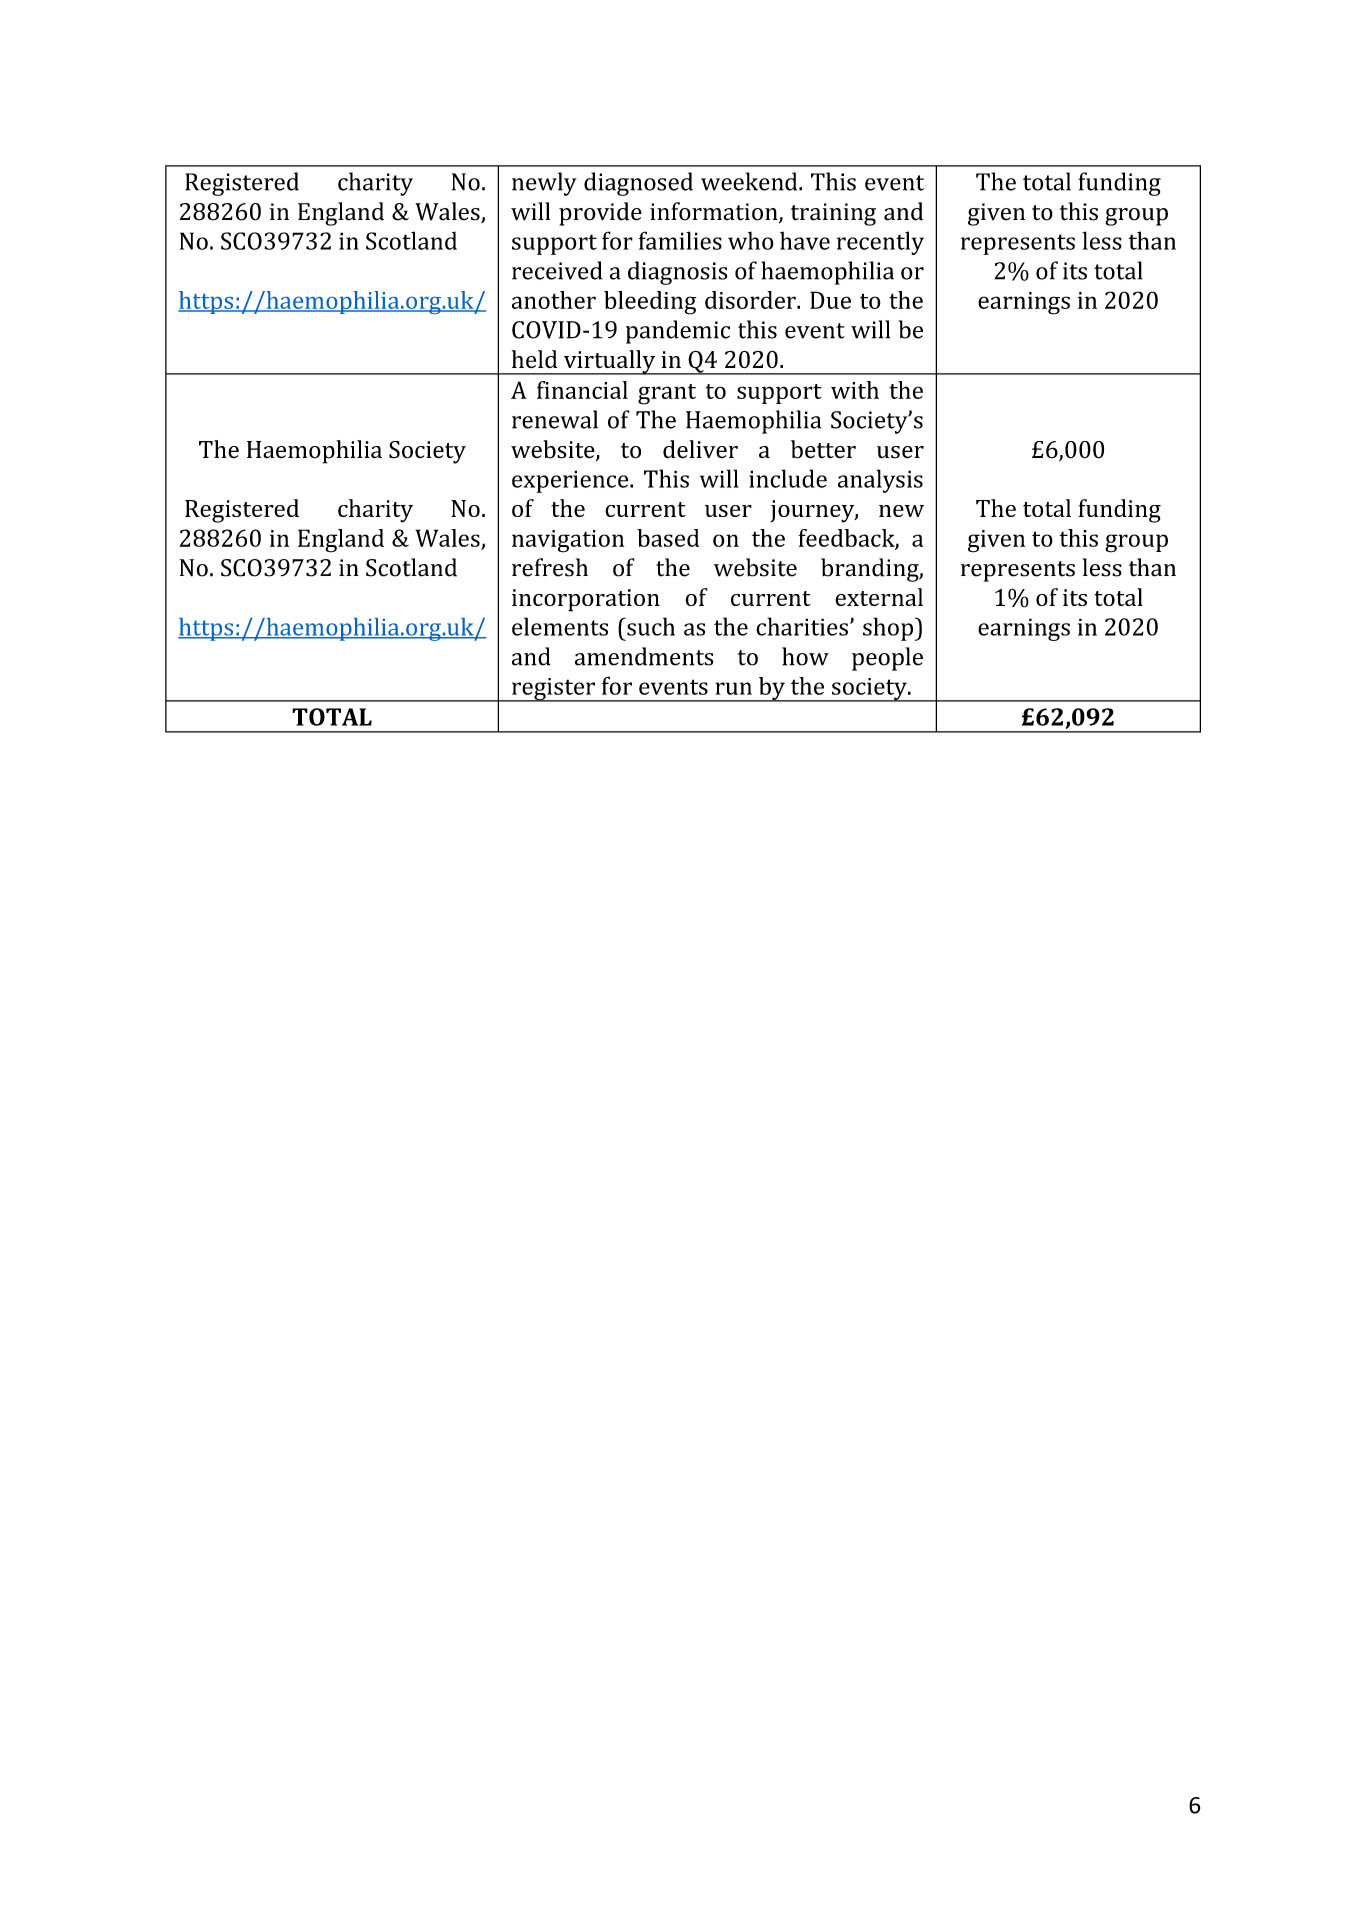 This document has height=1932, width=1366. I want to click on elements, so click(560, 626).
